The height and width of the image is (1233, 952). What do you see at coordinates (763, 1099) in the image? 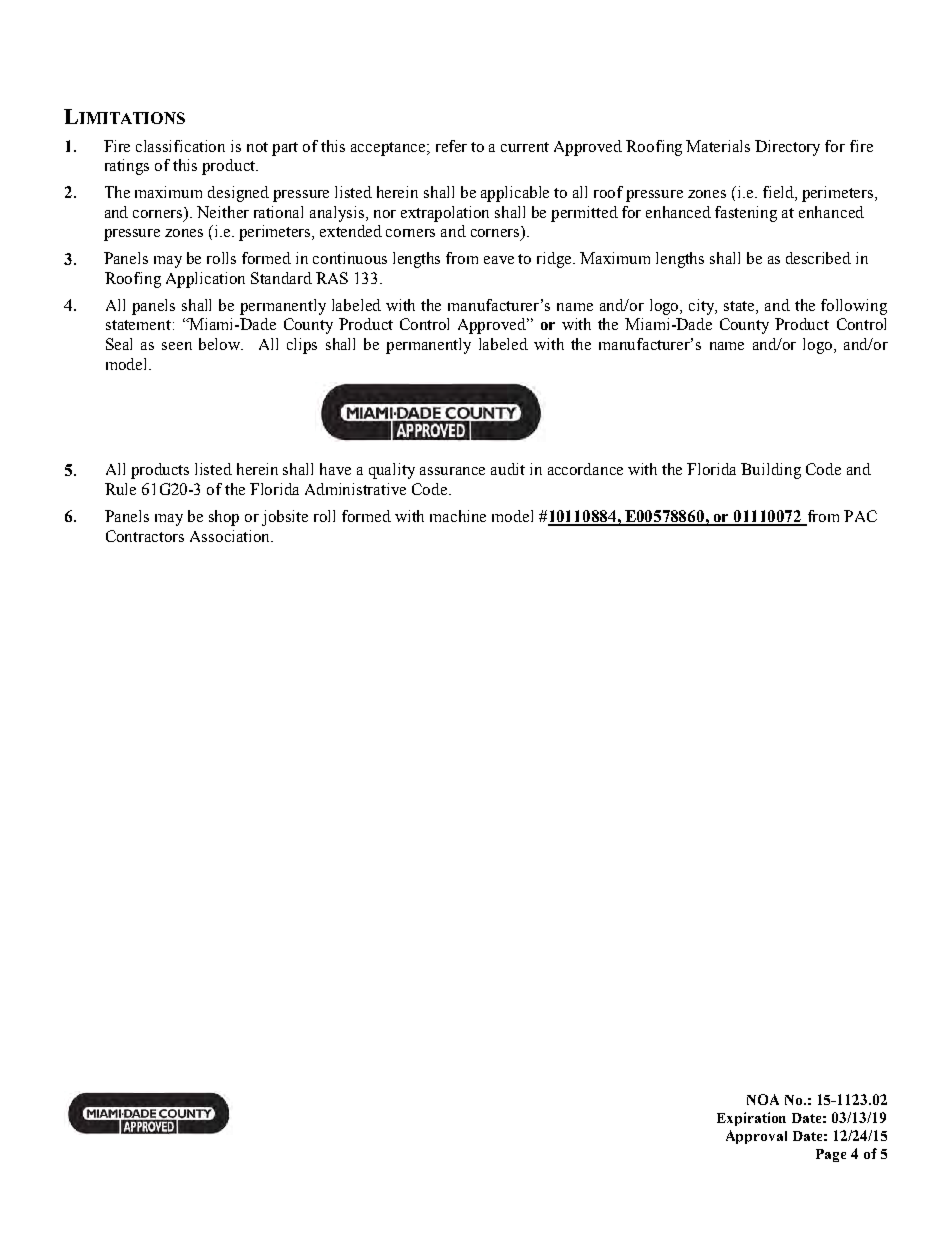
I see `NOA` at bounding box center [763, 1099].
